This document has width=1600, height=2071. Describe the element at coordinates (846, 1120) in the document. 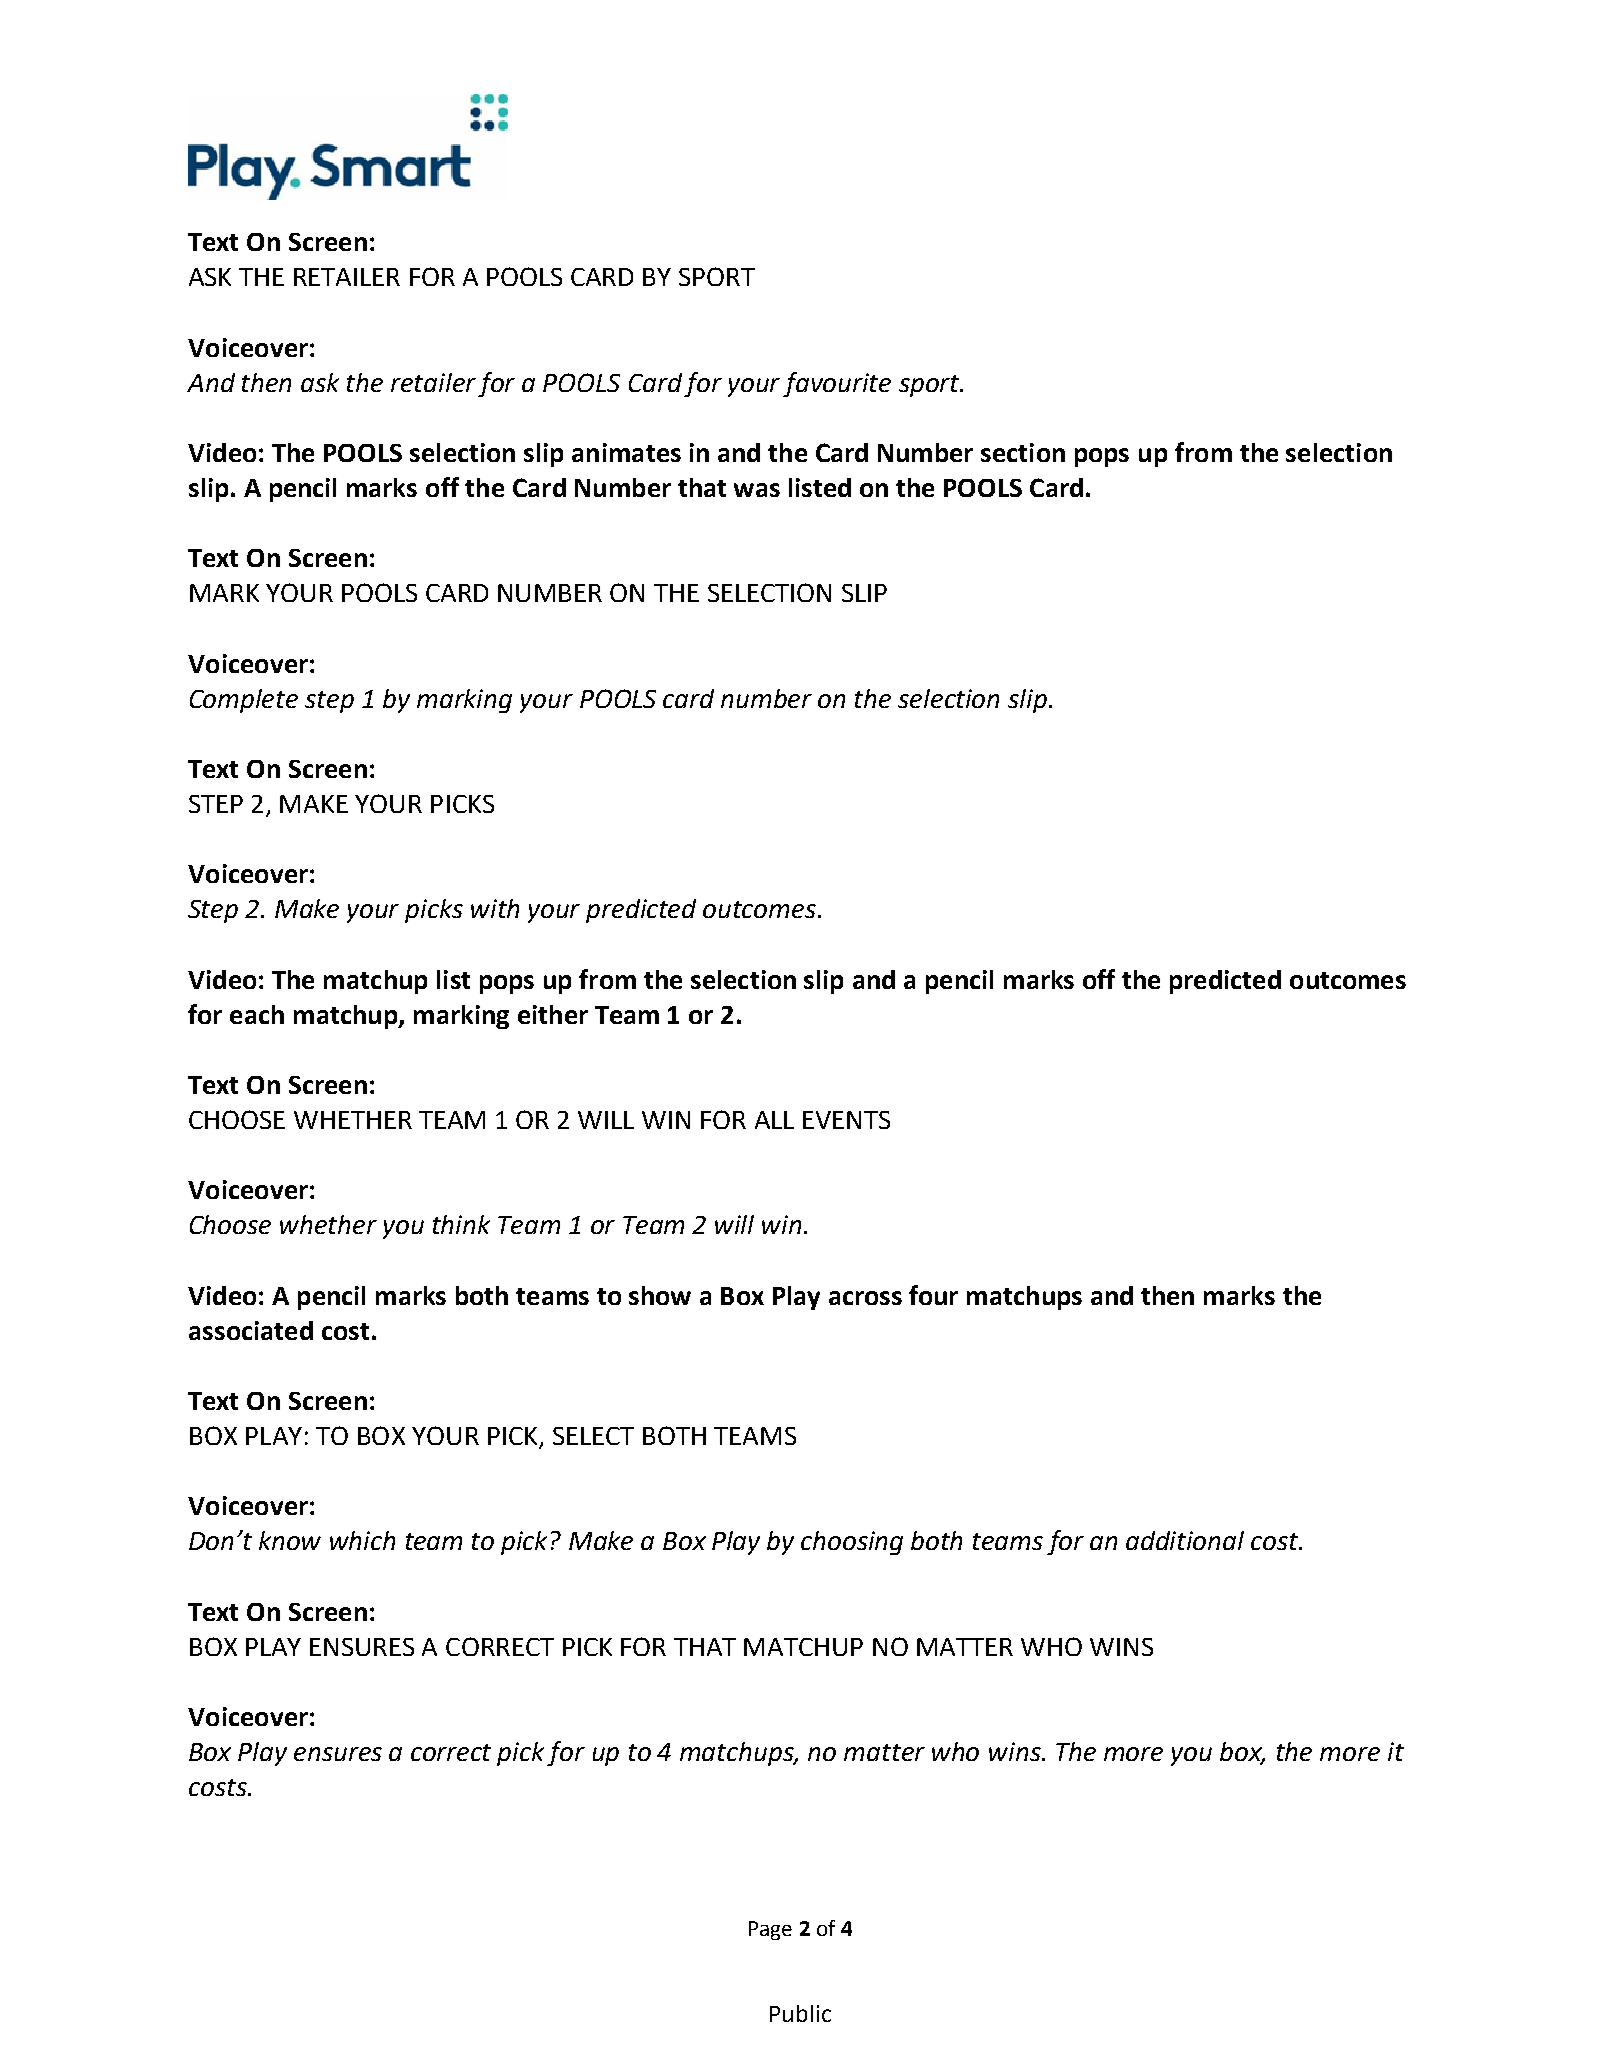

I see `EVENTS` at that location.
